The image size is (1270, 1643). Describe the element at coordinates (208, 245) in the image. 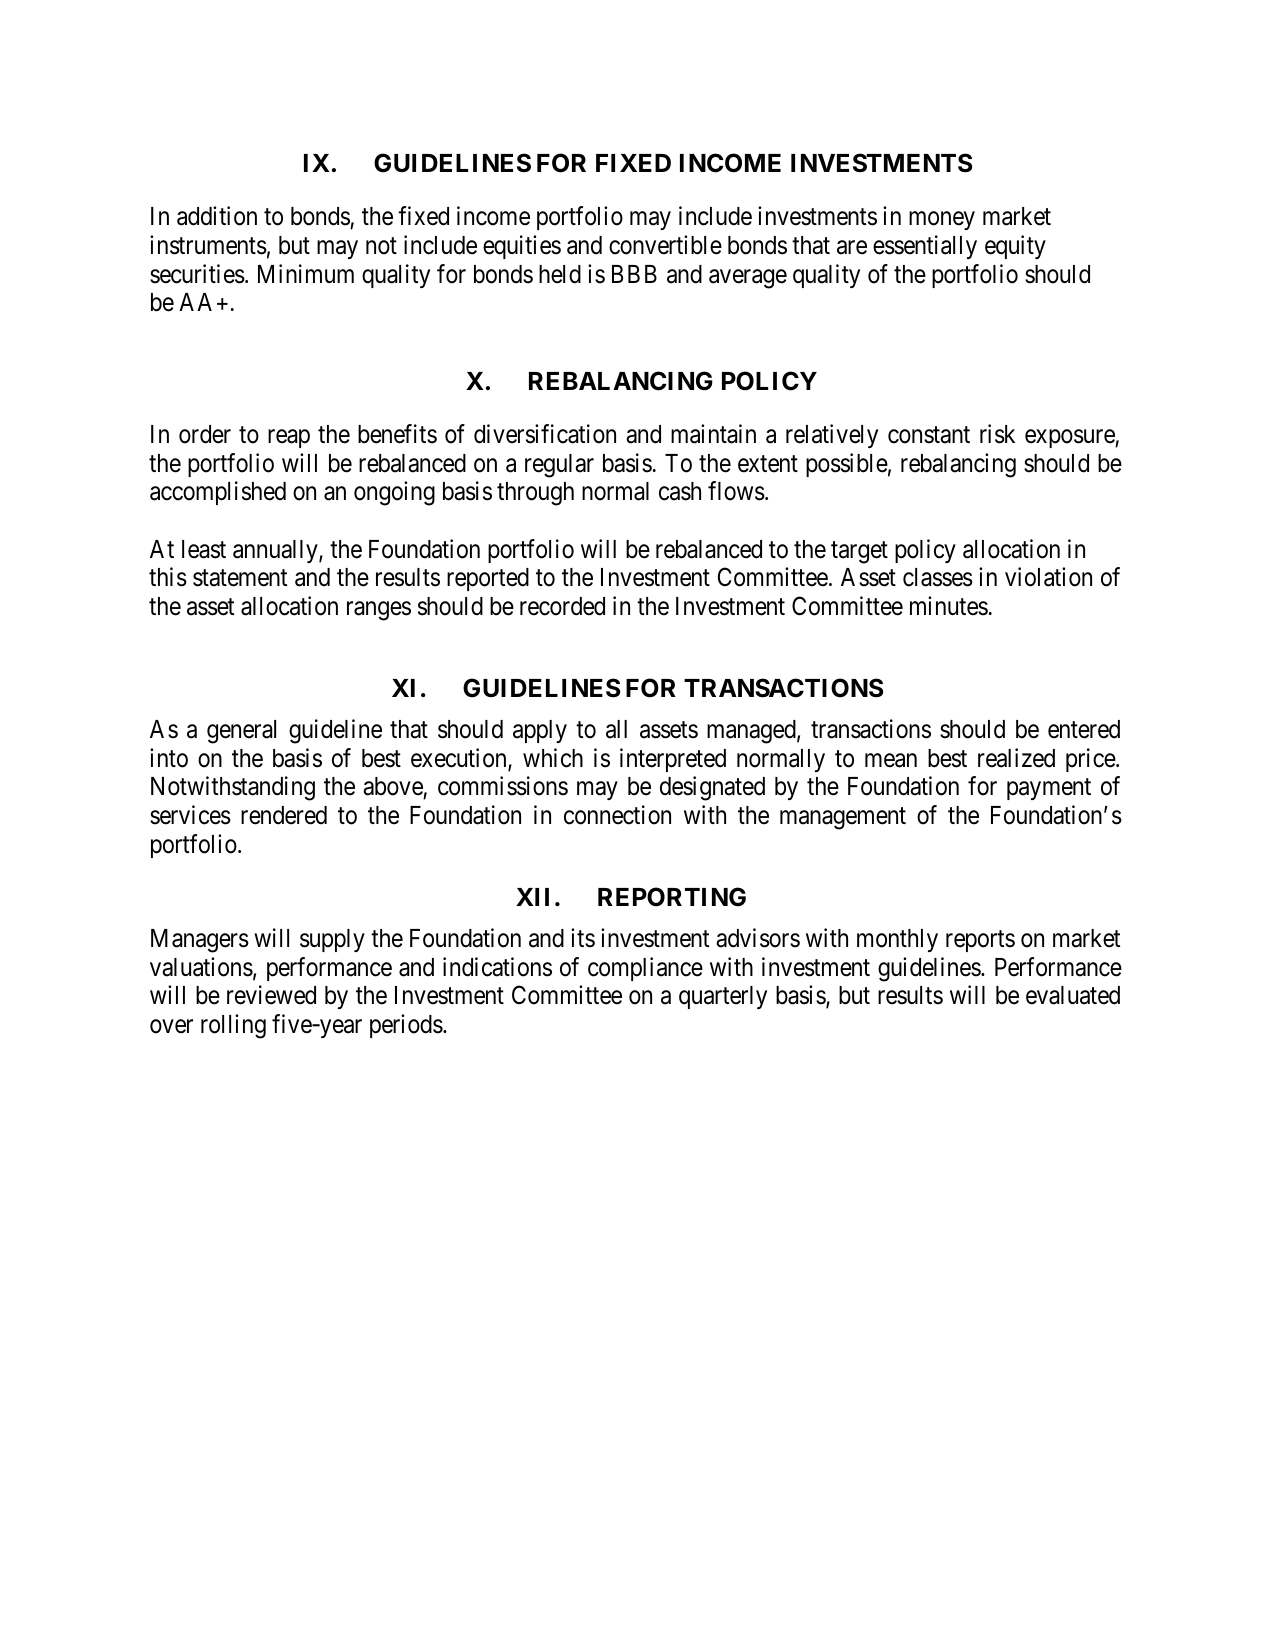

I see `instruments` at that location.
